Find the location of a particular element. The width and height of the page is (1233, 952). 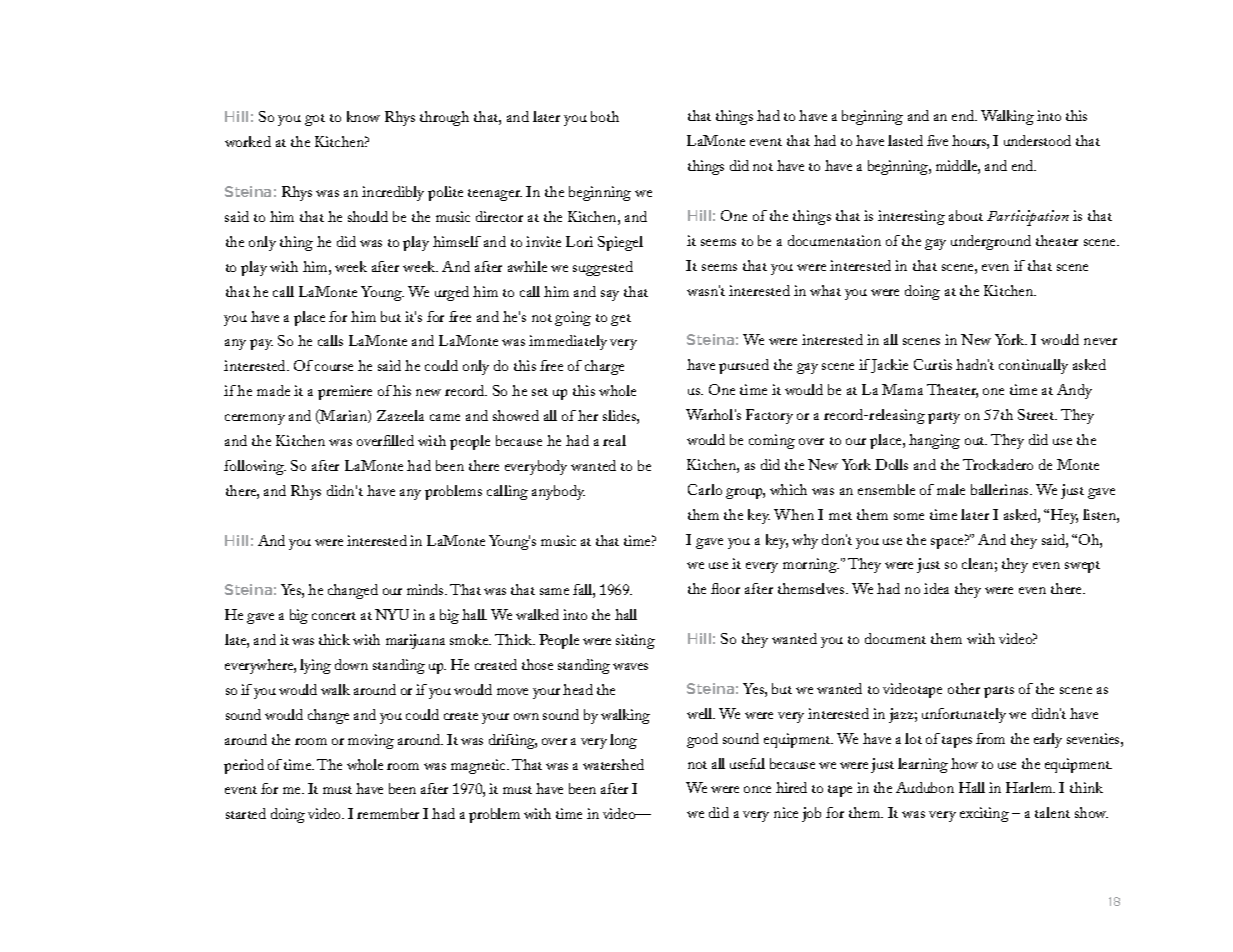

urged is located at coordinates (452, 293).
